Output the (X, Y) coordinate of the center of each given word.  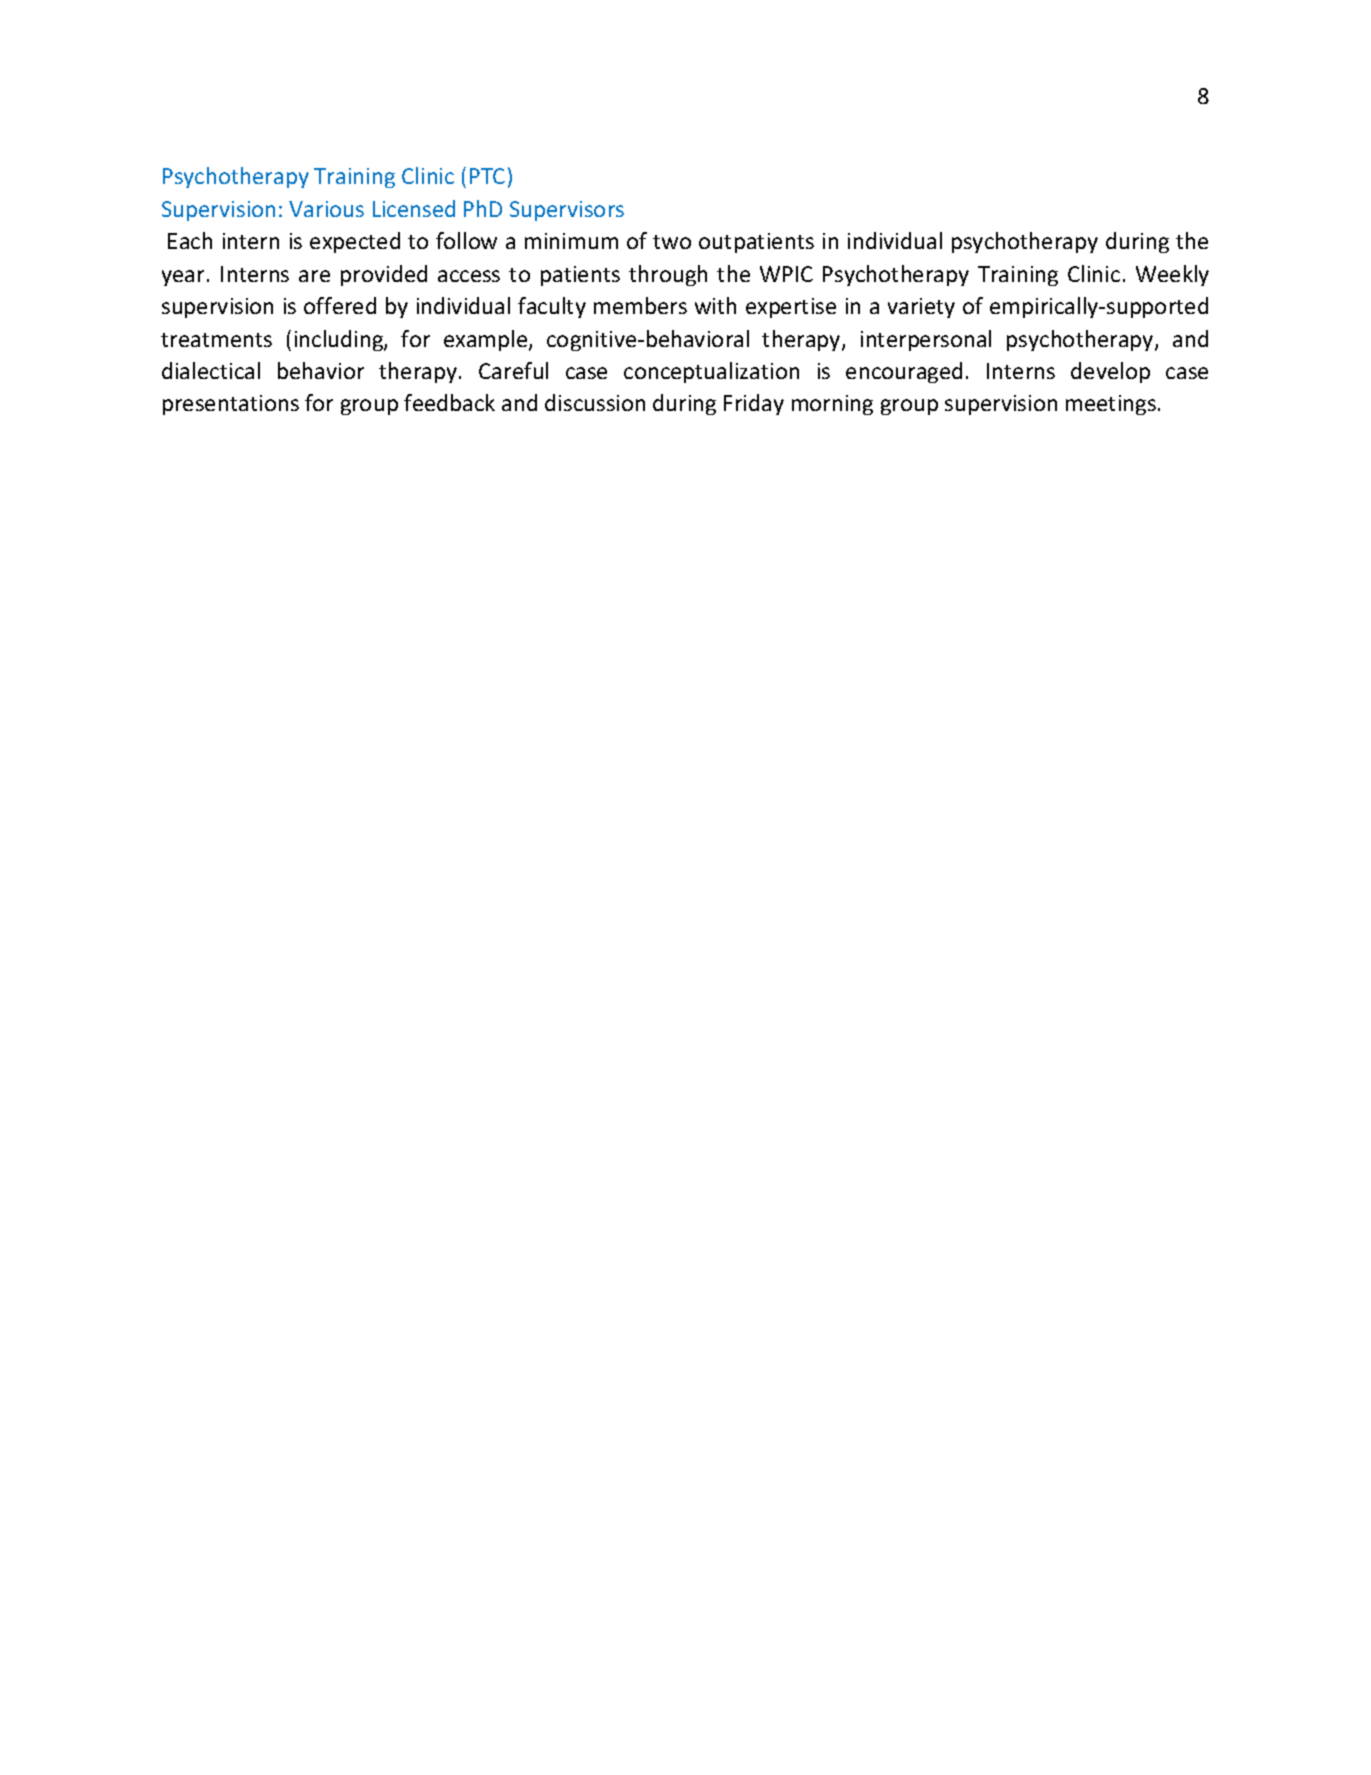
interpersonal (926, 340)
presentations (231, 405)
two (672, 242)
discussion (595, 402)
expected (355, 242)
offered (340, 305)
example (487, 340)
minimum (571, 241)
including (340, 340)
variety (921, 308)
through (668, 275)
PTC (487, 176)
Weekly (1172, 275)
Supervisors (567, 211)
